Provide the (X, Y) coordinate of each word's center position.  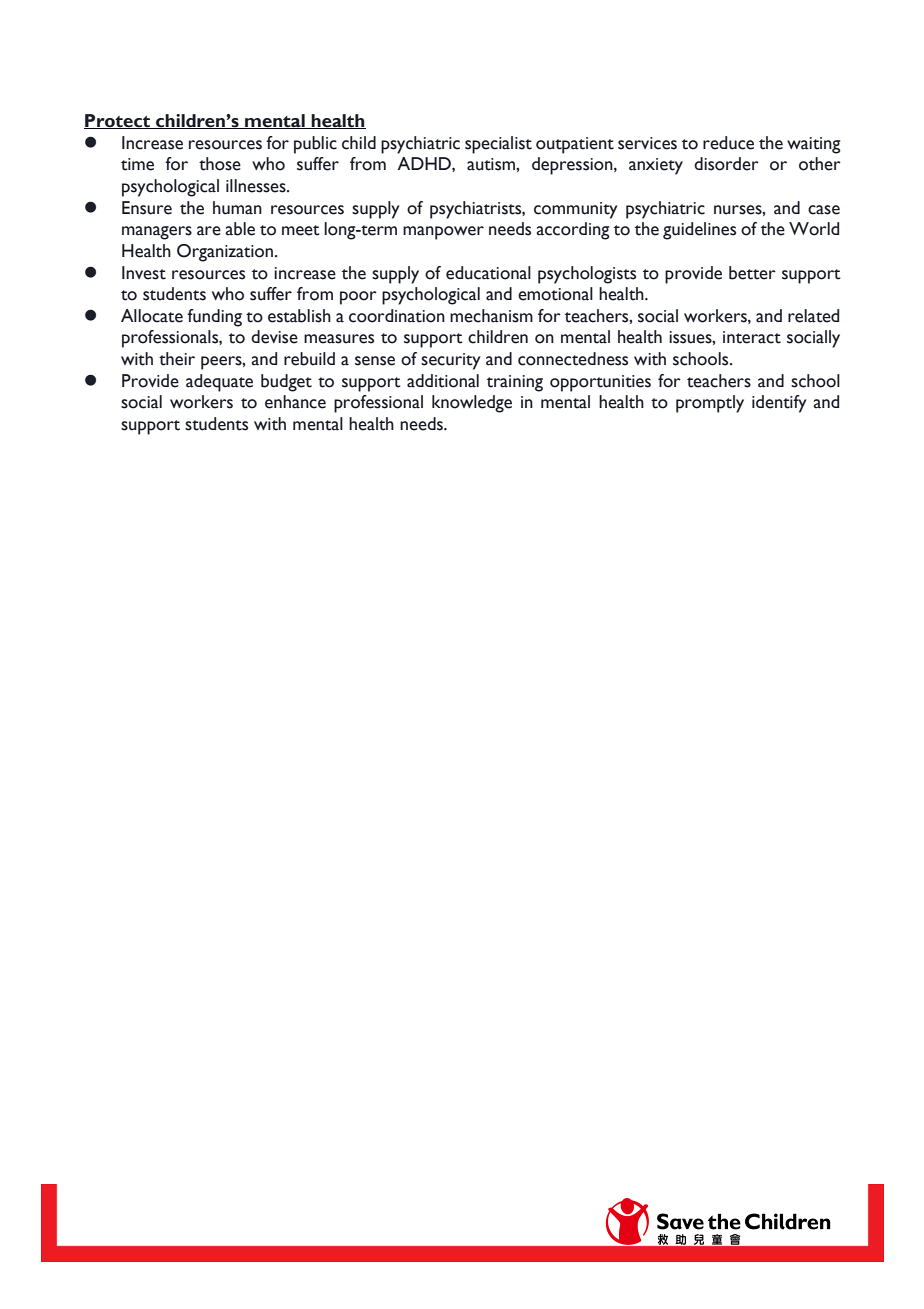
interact (752, 337)
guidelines (699, 231)
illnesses (257, 186)
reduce (728, 143)
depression (573, 166)
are (209, 231)
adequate (219, 383)
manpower (443, 233)
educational (488, 273)
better (752, 273)
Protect (118, 121)
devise (274, 337)
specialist (498, 145)
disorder (726, 164)
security (450, 361)
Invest (144, 273)
